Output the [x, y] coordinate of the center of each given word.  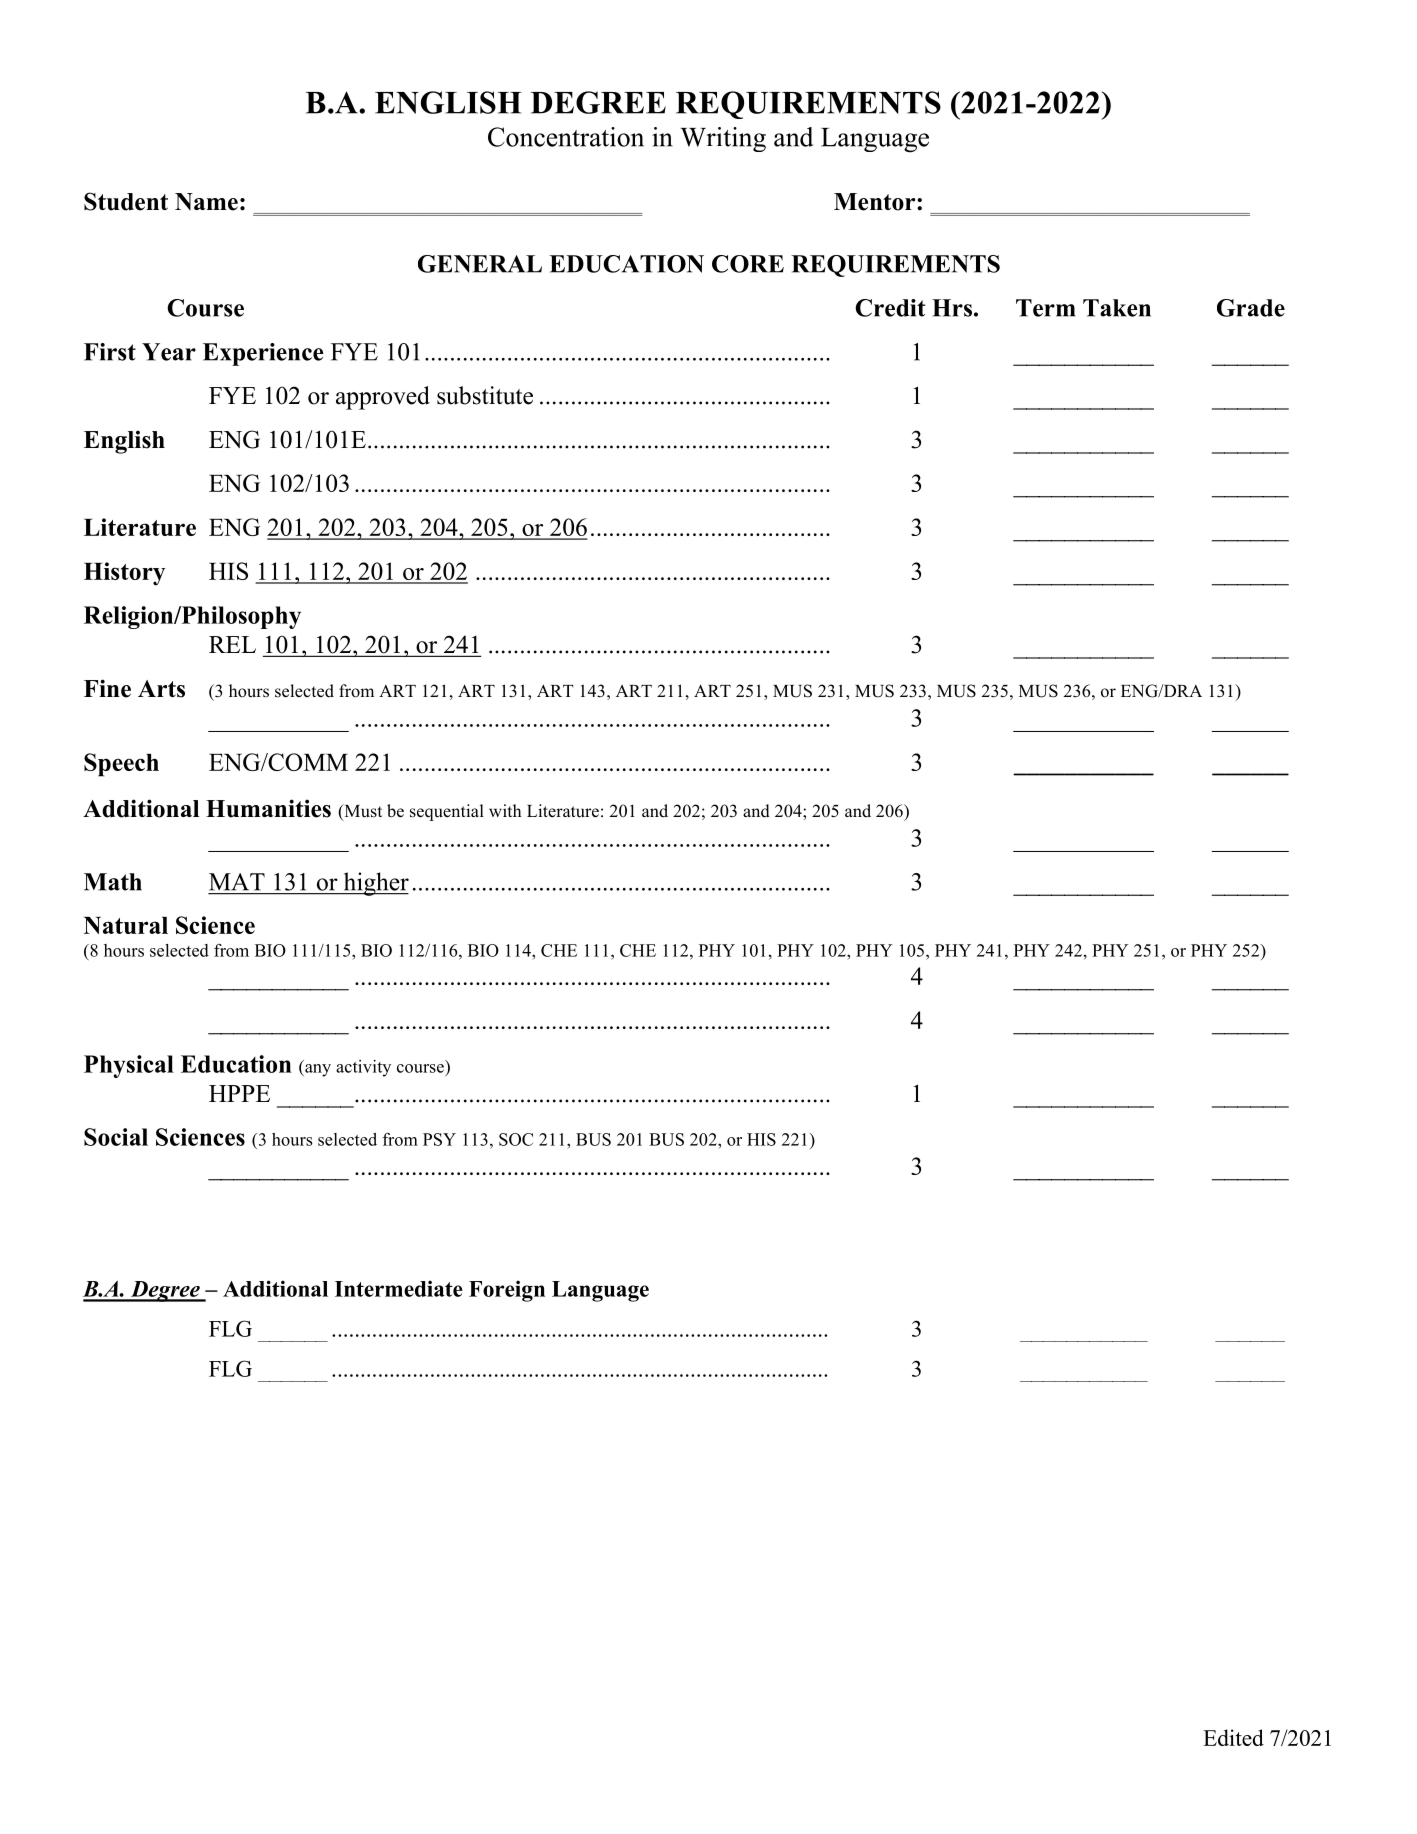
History [124, 574]
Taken [1117, 308]
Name [206, 202]
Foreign [507, 1291]
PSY [439, 1139]
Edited [1233, 1737]
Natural [125, 925]
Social [116, 1137]
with [505, 810]
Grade [1251, 308]
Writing [723, 139]
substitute [485, 395]
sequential [447, 812]
